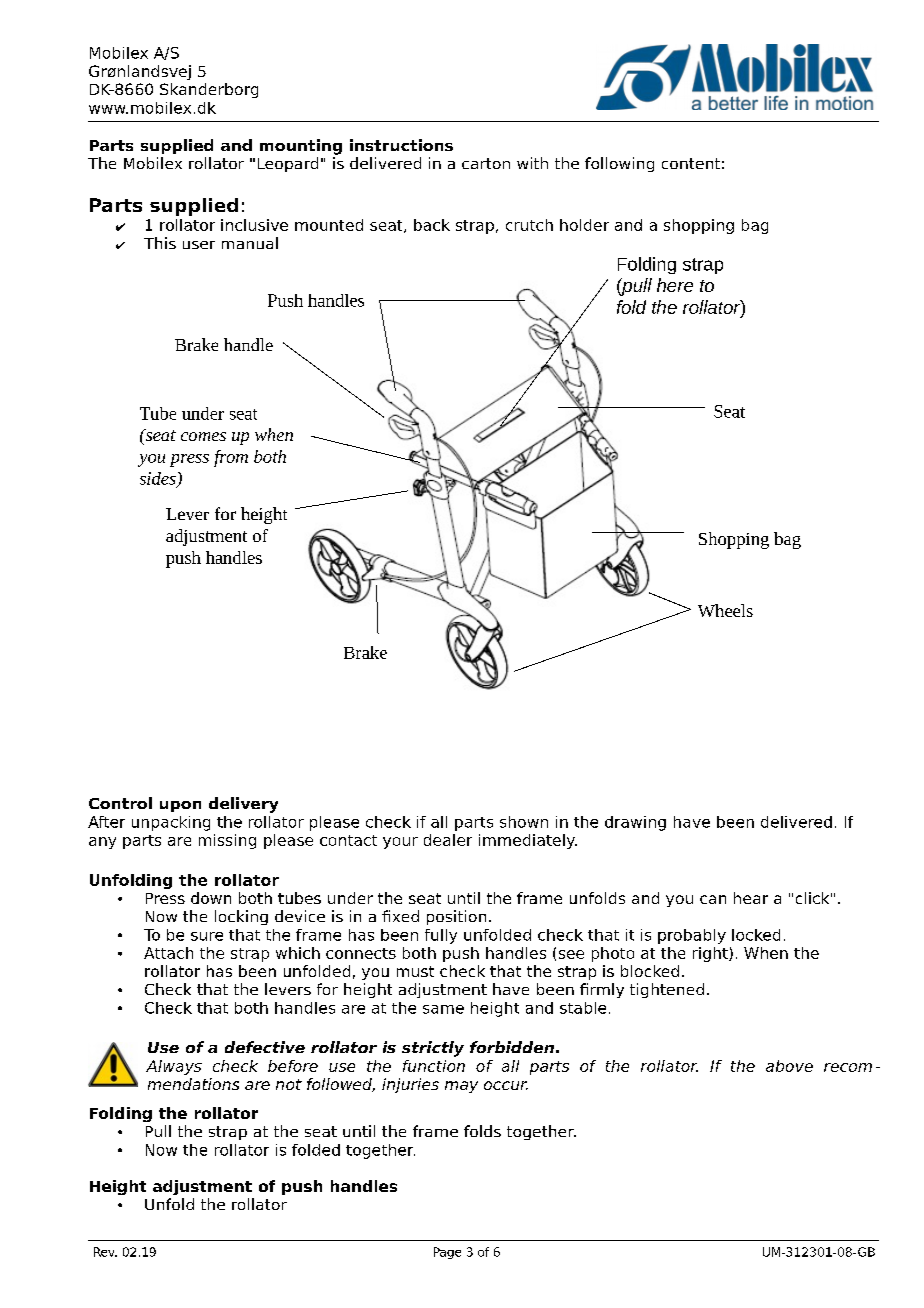 The image size is (924, 1308). I want to click on upon, so click(180, 806).
